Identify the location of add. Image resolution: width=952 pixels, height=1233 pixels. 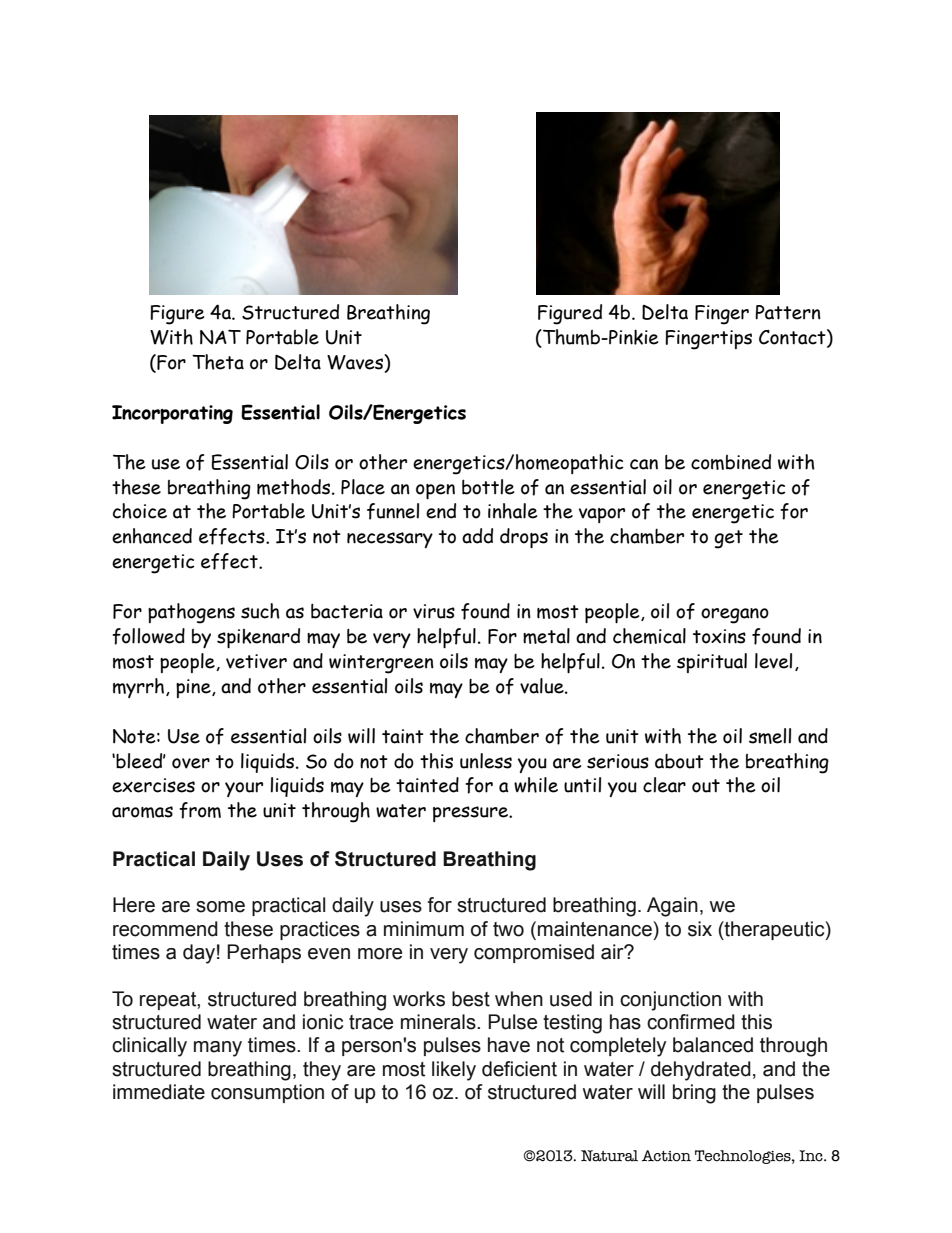
(477, 536).
